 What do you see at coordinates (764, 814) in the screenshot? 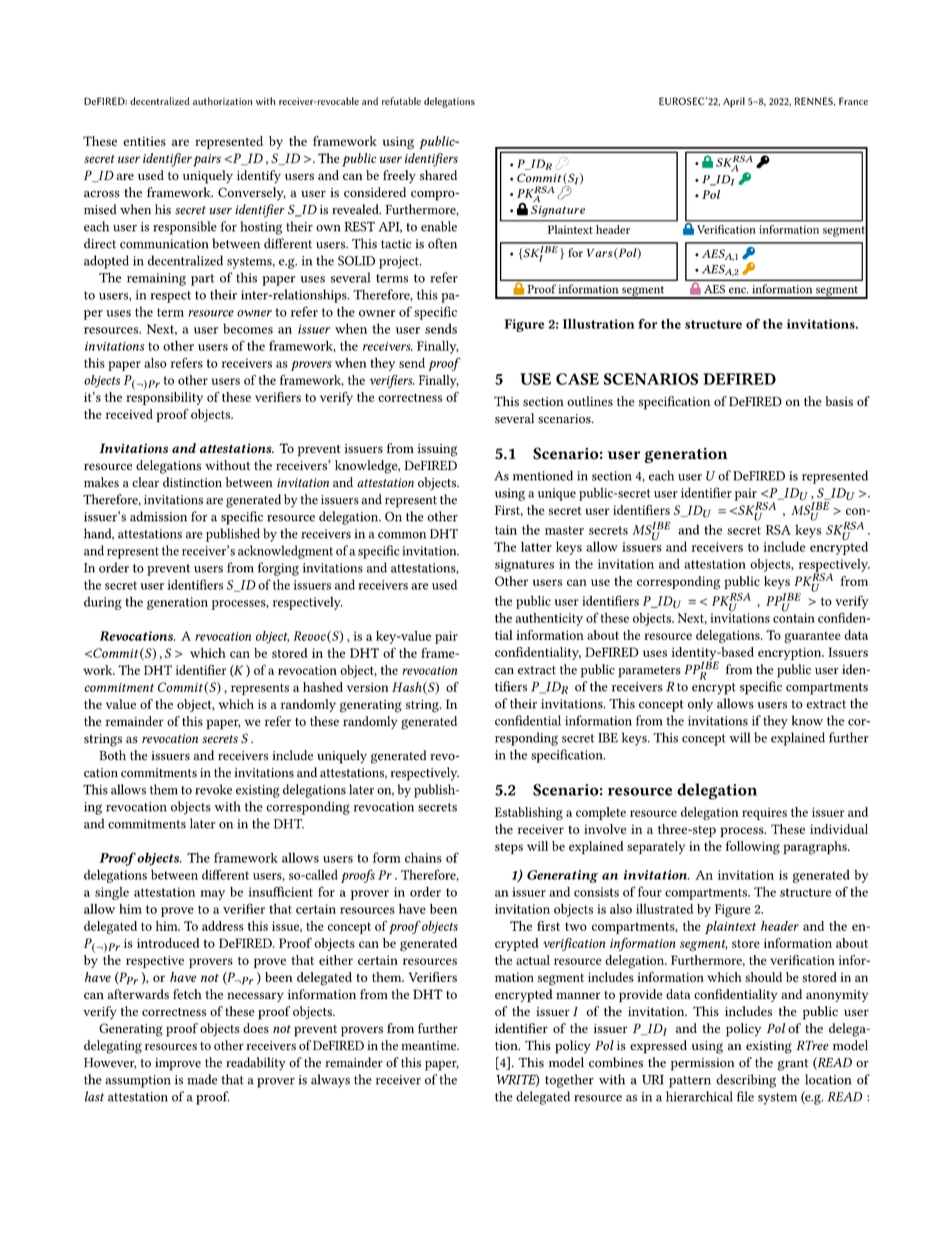
I see `requires` at bounding box center [764, 814].
